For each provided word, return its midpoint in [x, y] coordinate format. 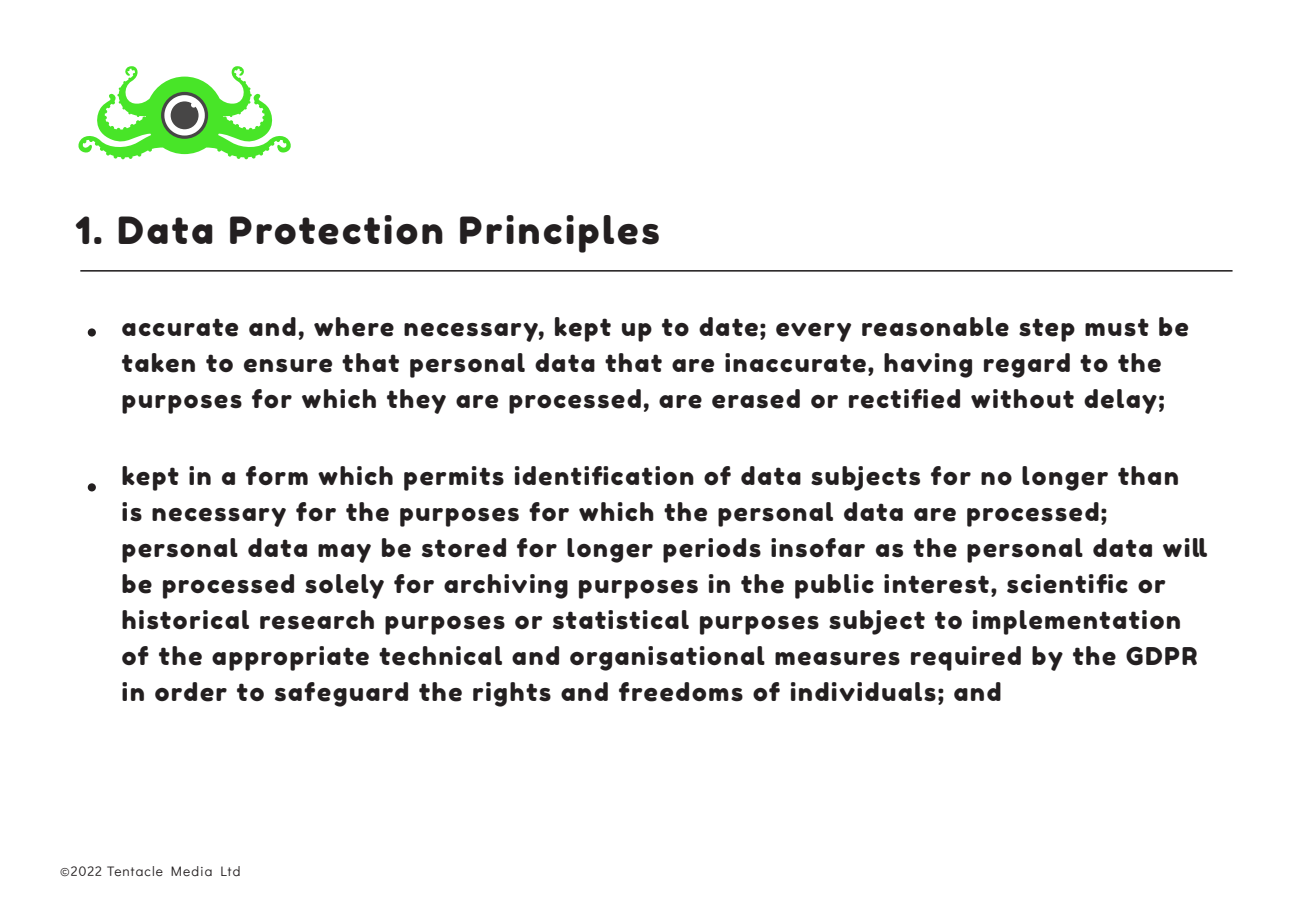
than [1148, 475]
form [277, 475]
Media [191, 871]
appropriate [290, 658]
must [1117, 327]
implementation [1076, 622]
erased [756, 399]
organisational [667, 658]
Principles [559, 234]
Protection [336, 230]
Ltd [230, 871]
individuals [863, 692]
